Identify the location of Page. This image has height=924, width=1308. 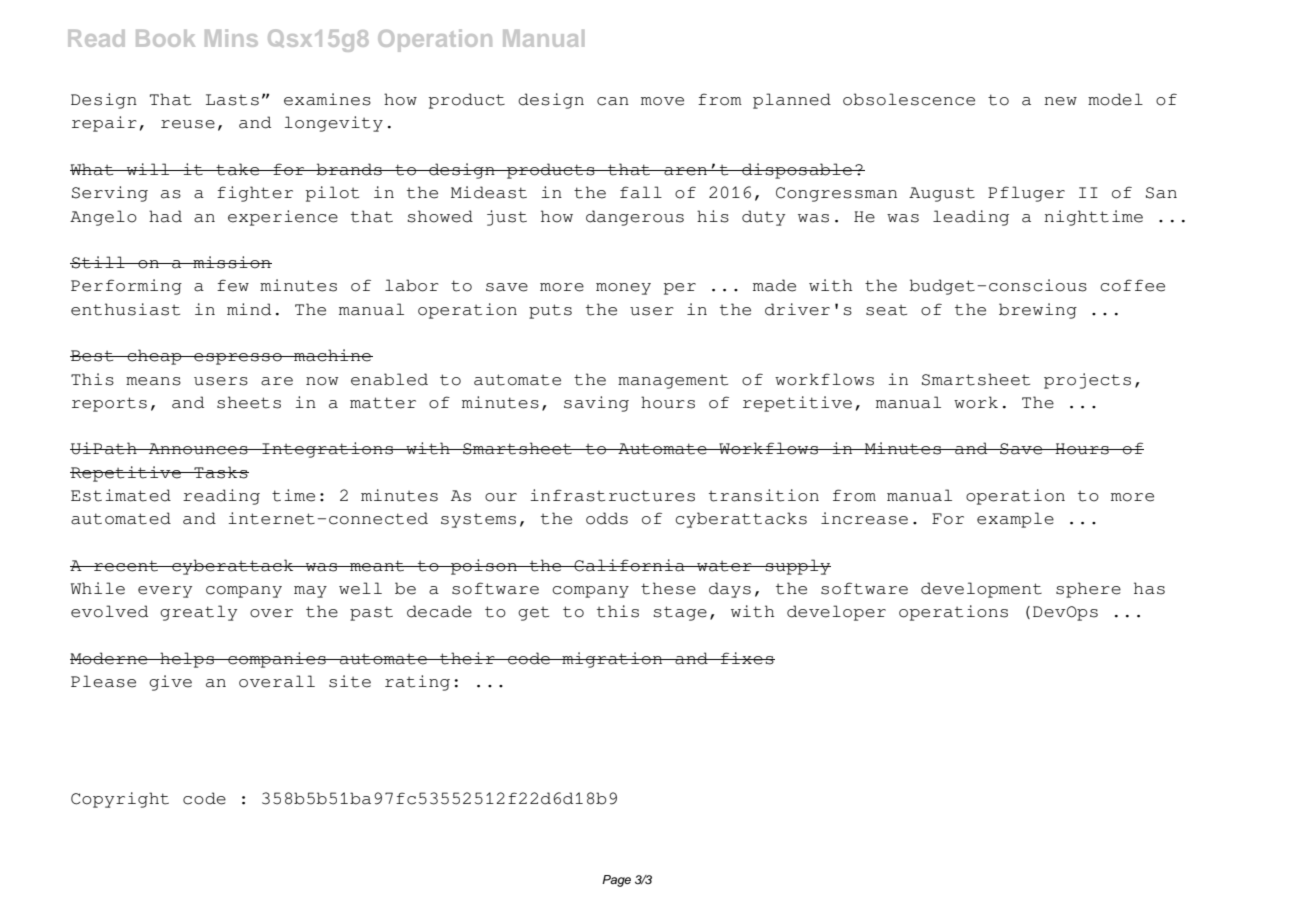
(616, 881).
